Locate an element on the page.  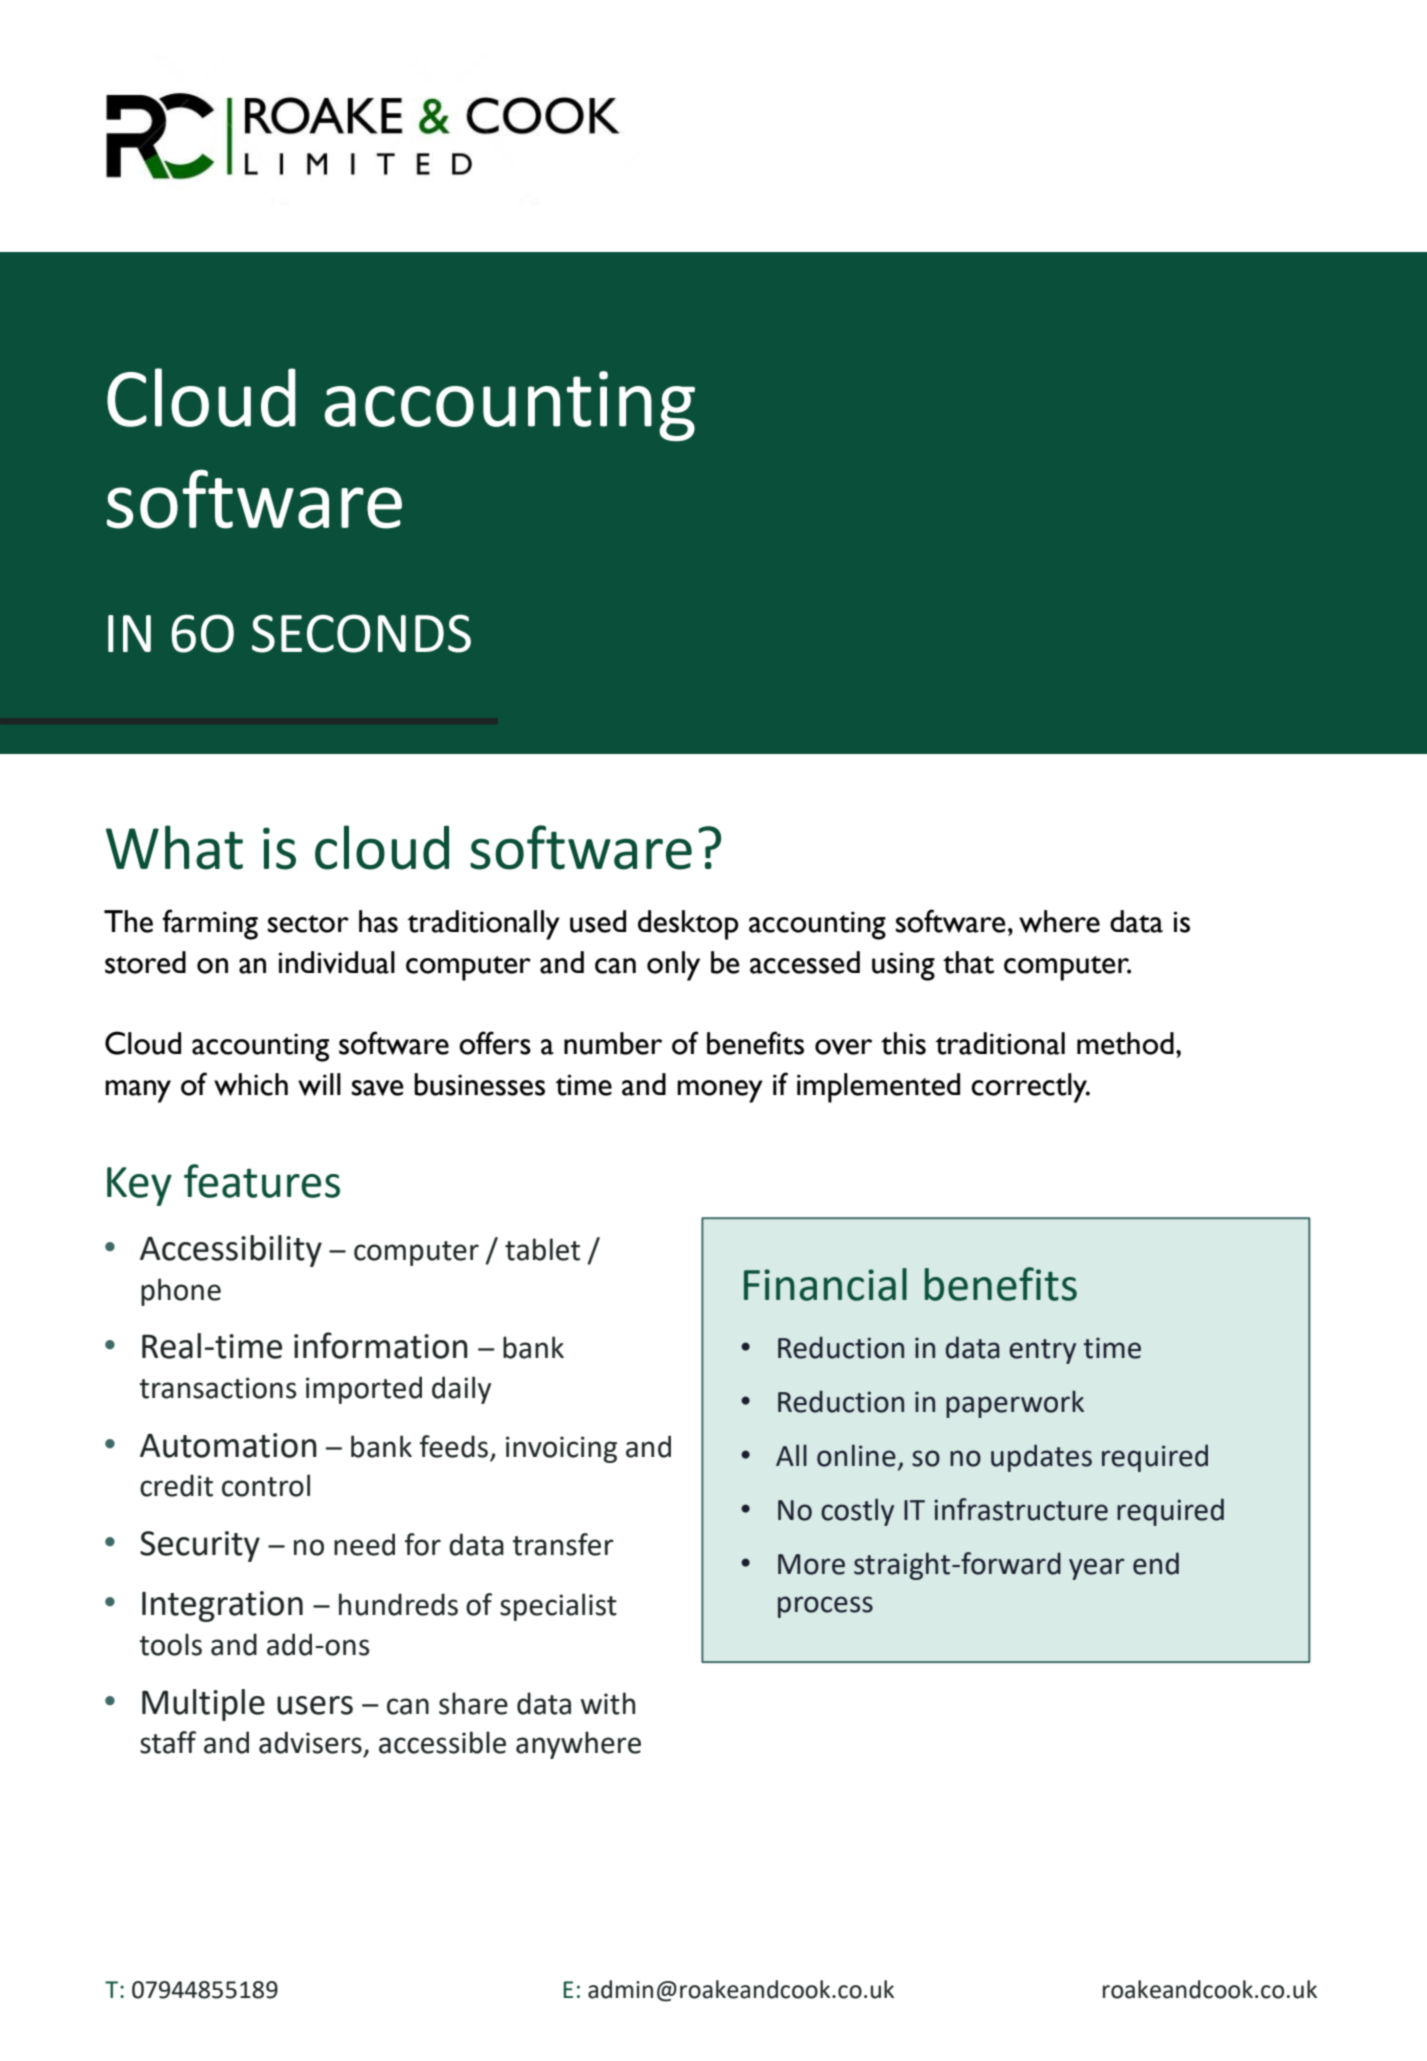
that is located at coordinates (968, 962).
